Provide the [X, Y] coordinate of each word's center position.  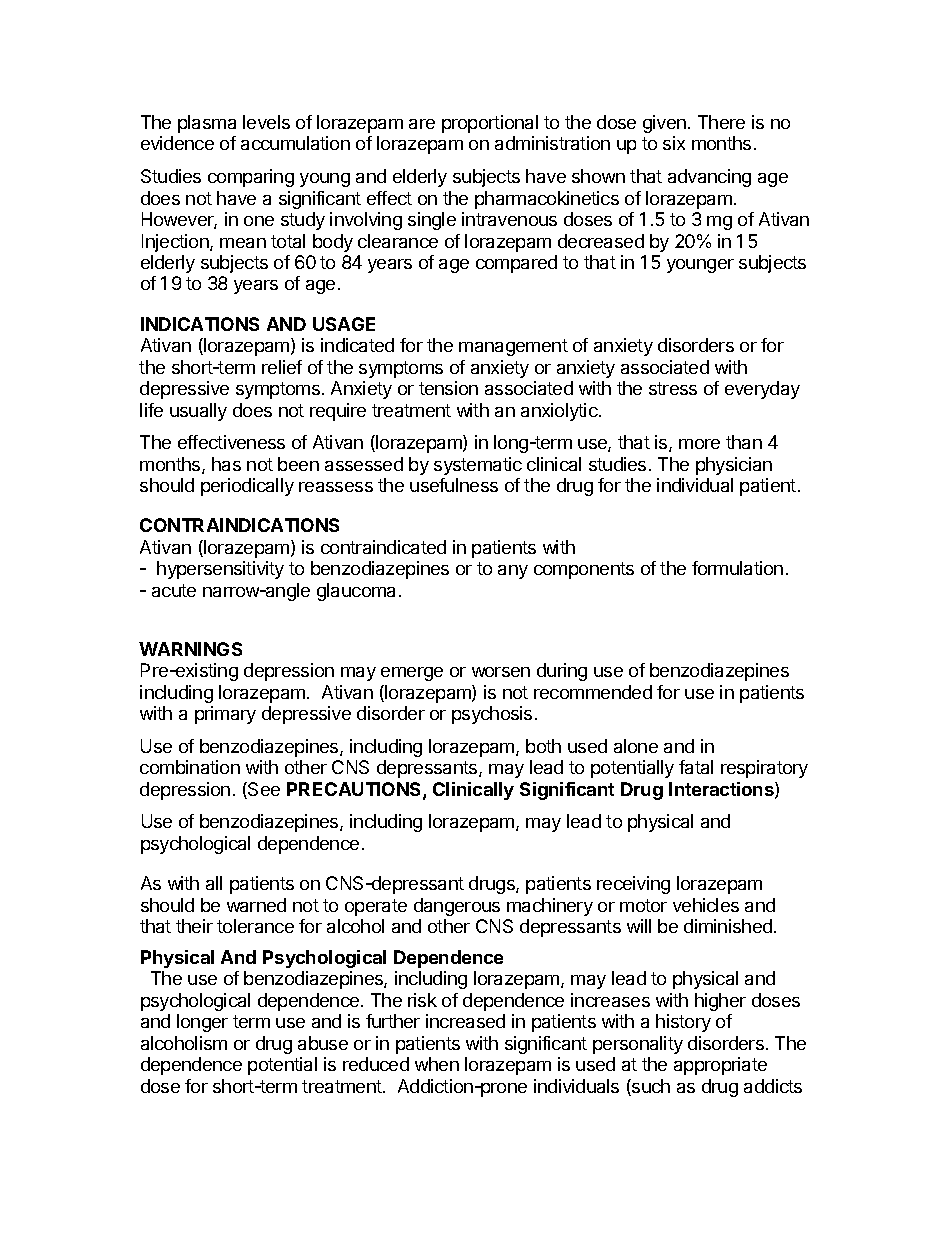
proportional [490, 124]
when [437, 1064]
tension [448, 388]
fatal [696, 767]
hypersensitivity [220, 570]
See [263, 790]
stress [673, 388]
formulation [737, 568]
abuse [323, 1043]
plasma [207, 124]
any [513, 572]
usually [198, 412]
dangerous [457, 907]
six [674, 143]
